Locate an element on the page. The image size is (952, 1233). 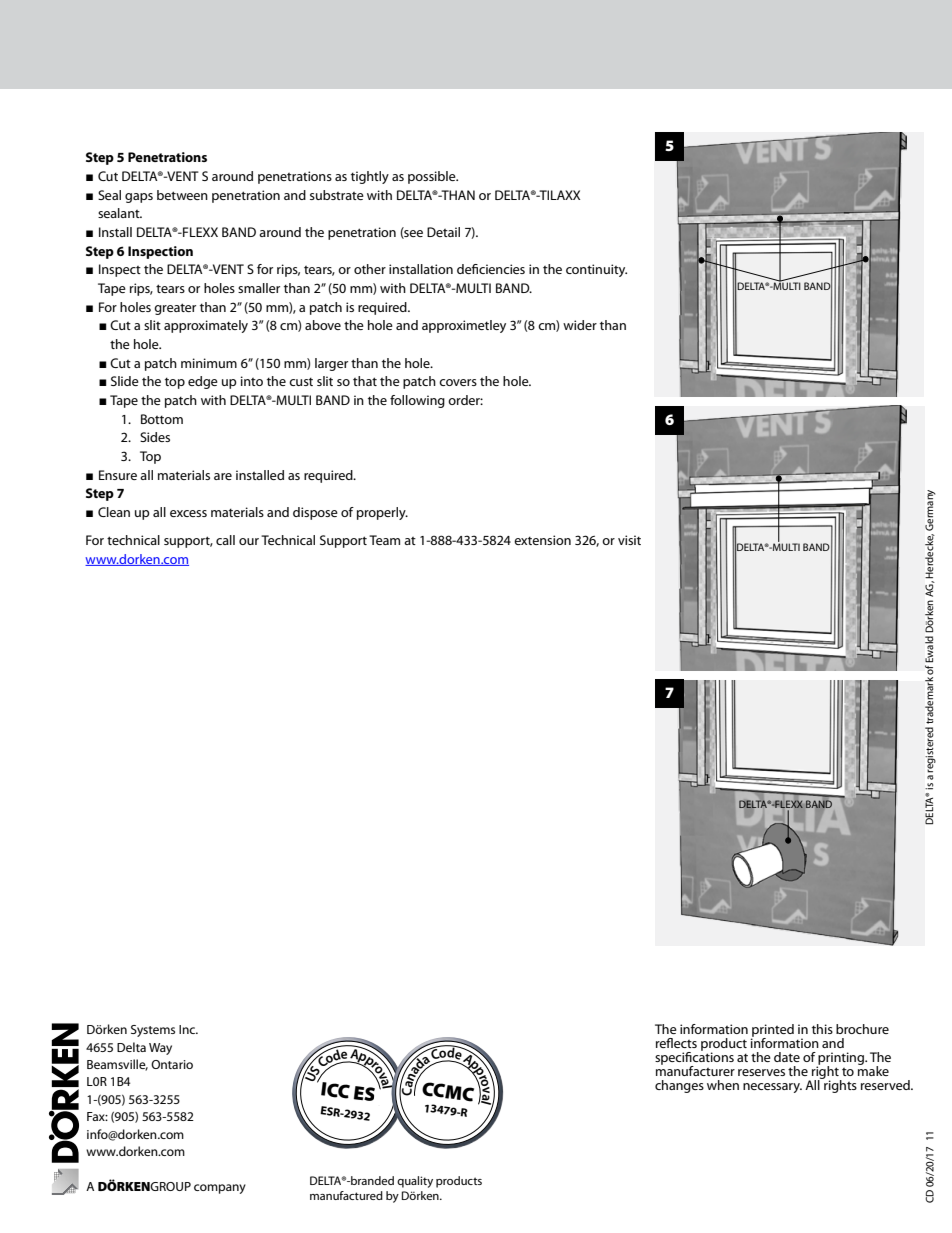
visit is located at coordinates (629, 540).
